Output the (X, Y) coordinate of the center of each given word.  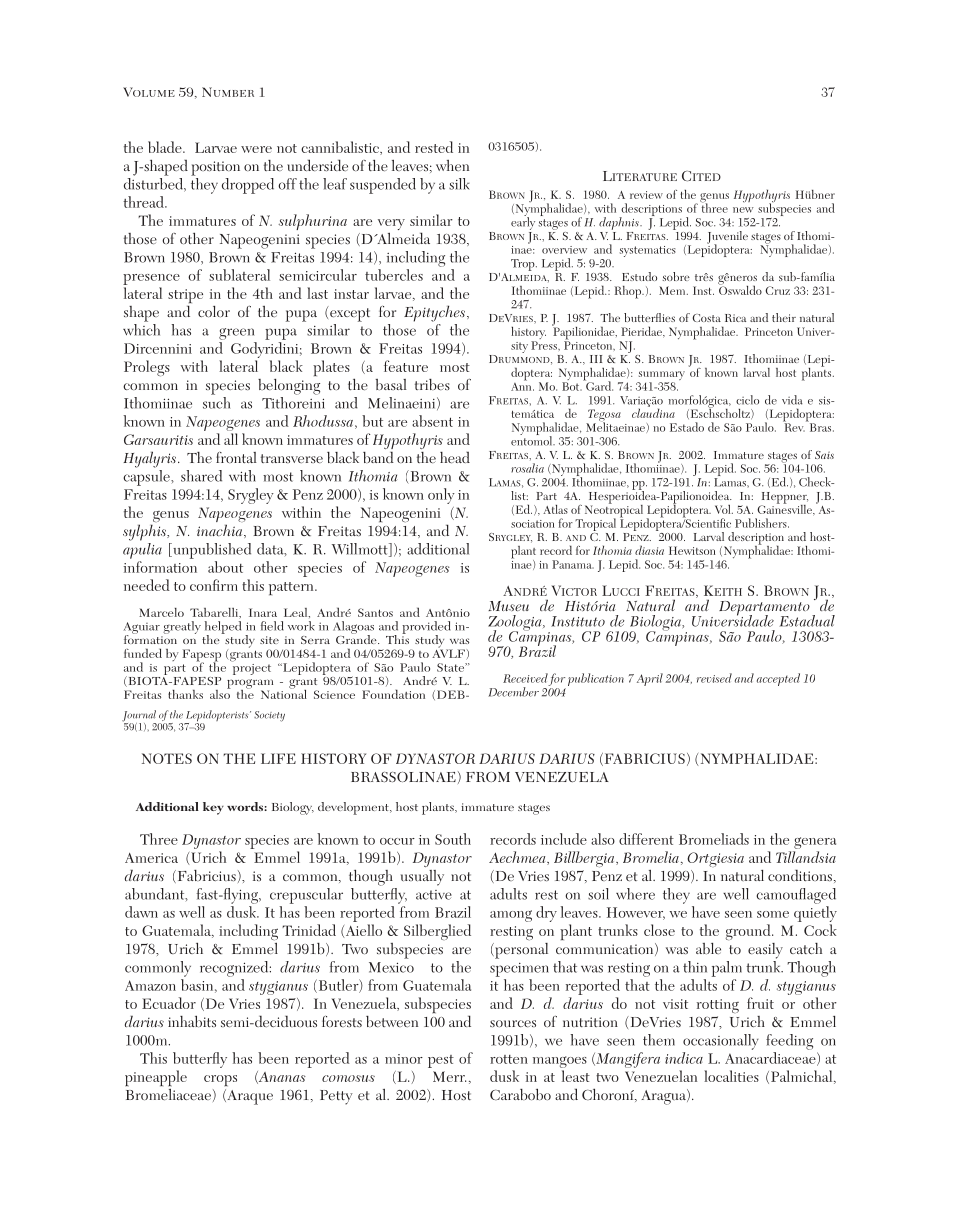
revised (714, 678)
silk (459, 184)
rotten (509, 1059)
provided (426, 628)
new (743, 210)
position (215, 168)
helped (223, 628)
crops (220, 1080)
